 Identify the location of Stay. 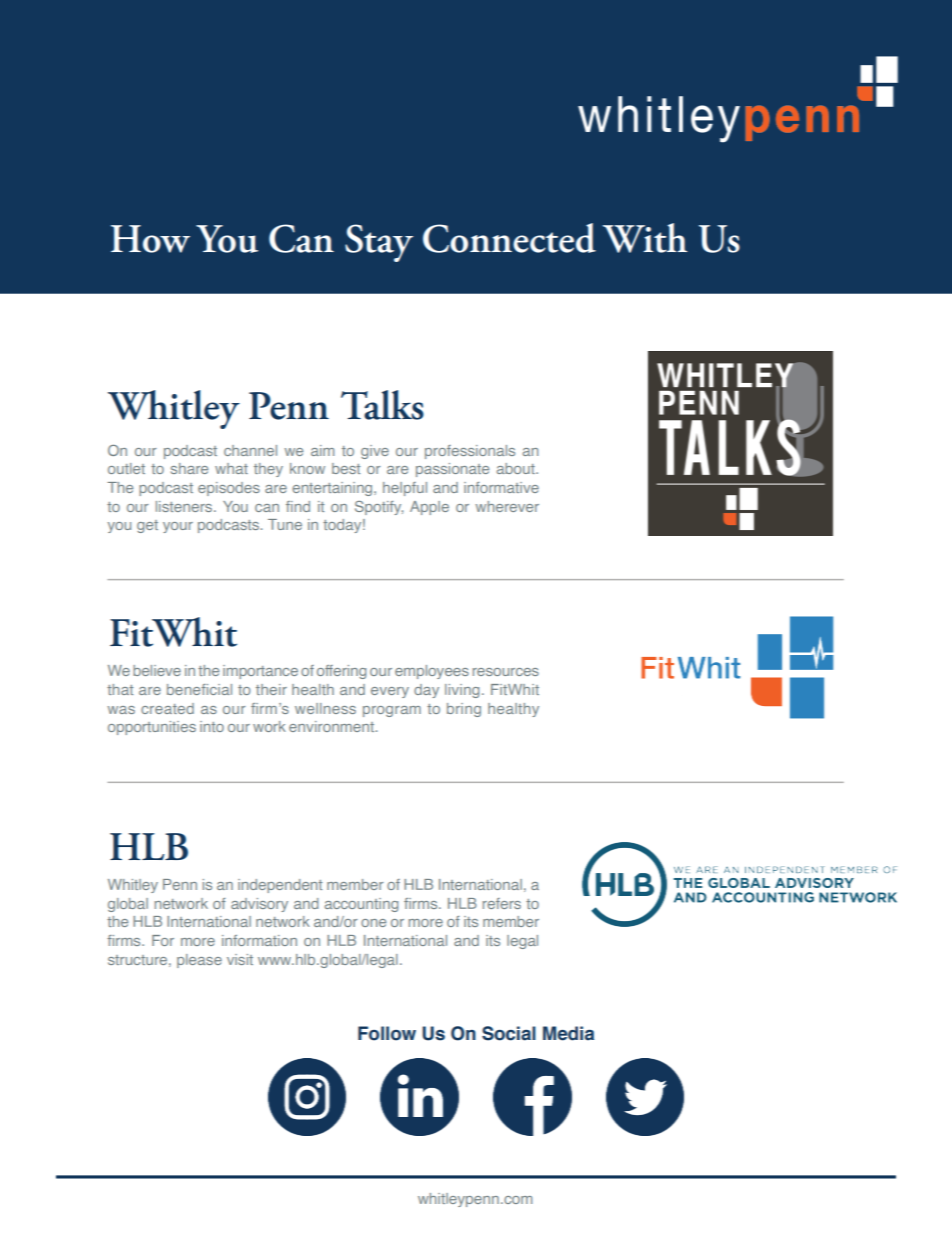
(379, 243).
